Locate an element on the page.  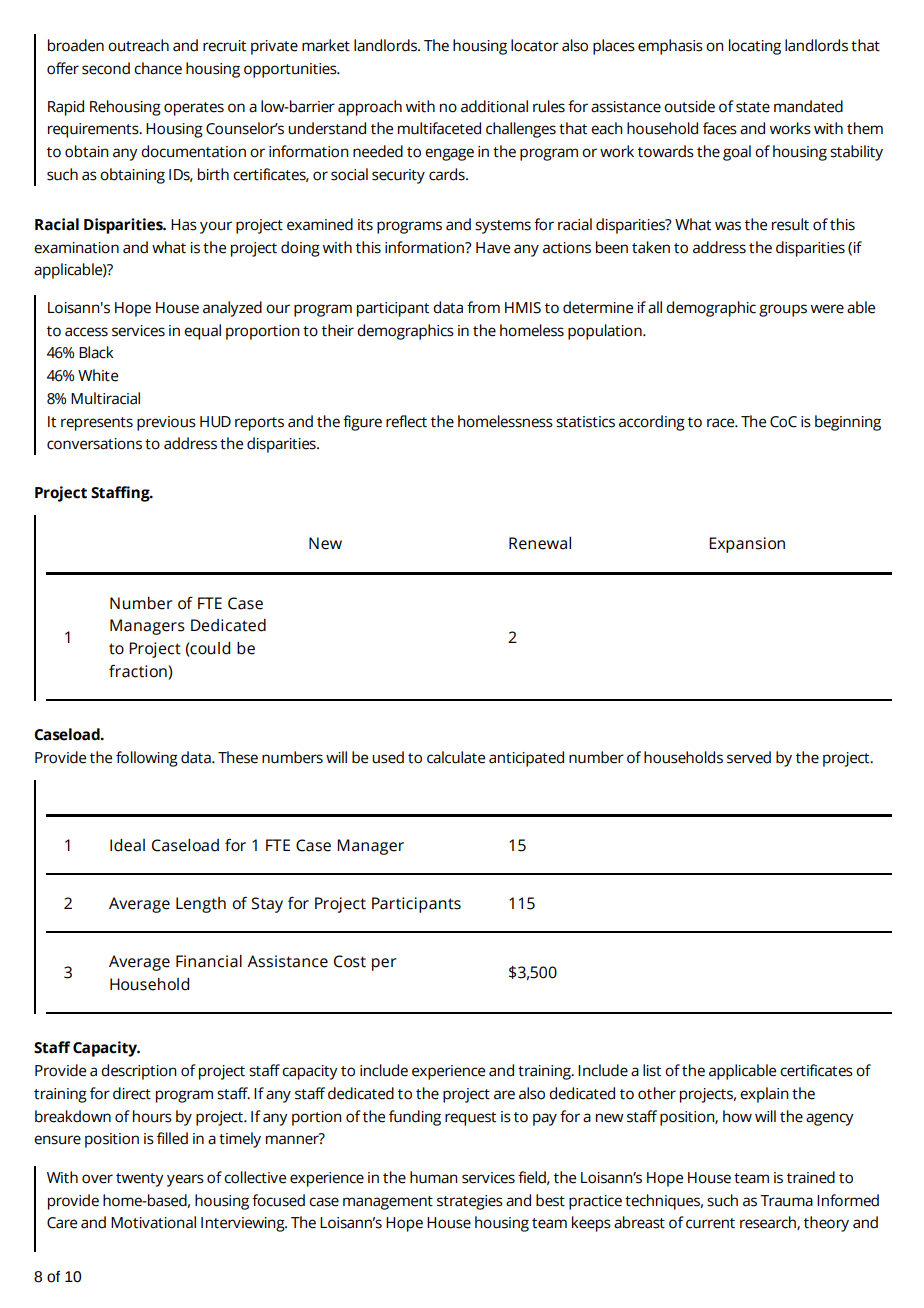
chance is located at coordinates (158, 68).
